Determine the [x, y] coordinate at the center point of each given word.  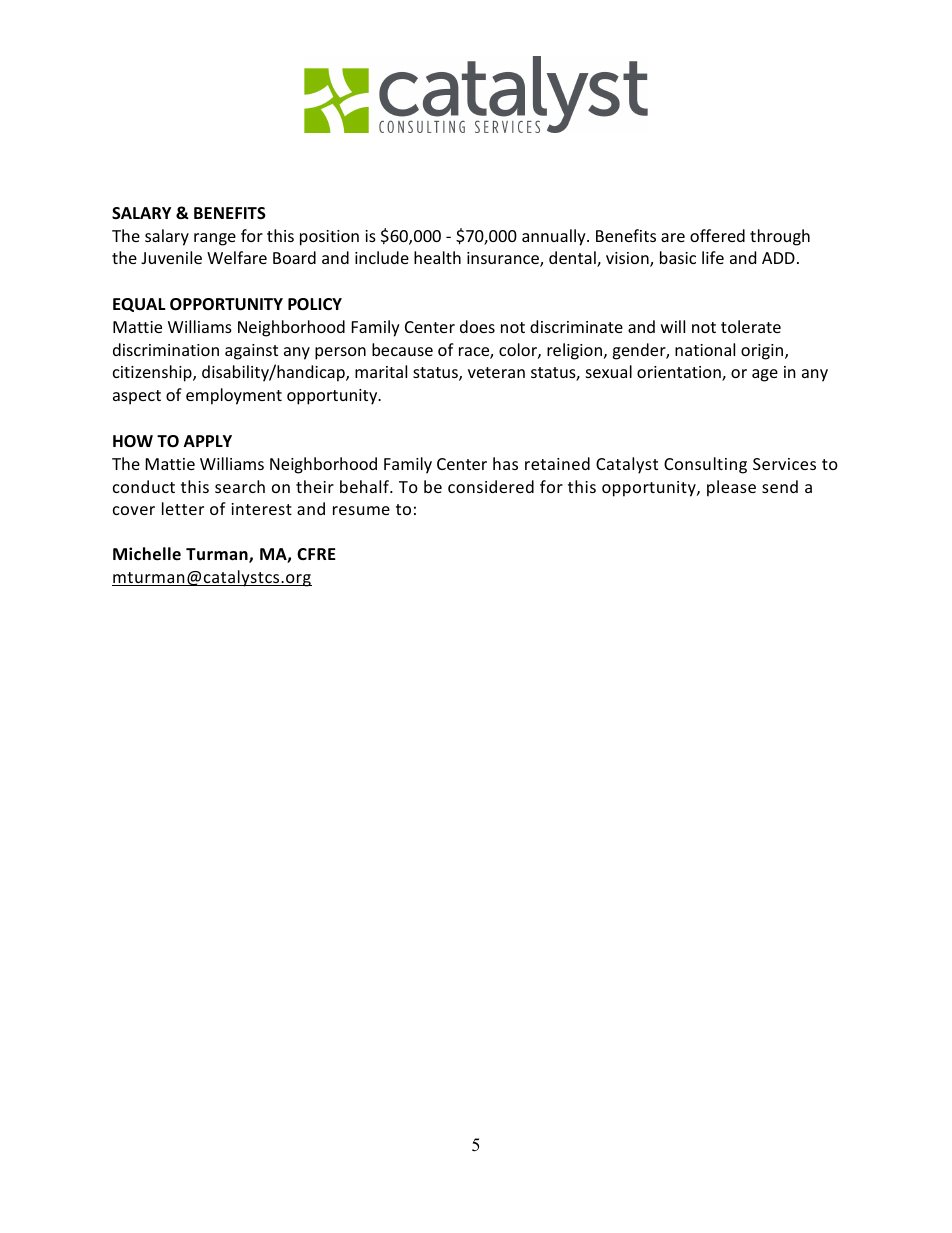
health [437, 257]
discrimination [166, 349]
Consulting [705, 465]
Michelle [147, 554]
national [705, 349]
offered [717, 235]
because [402, 349]
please [731, 488]
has [505, 463]
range [215, 239]
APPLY [208, 441]
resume [361, 510]
